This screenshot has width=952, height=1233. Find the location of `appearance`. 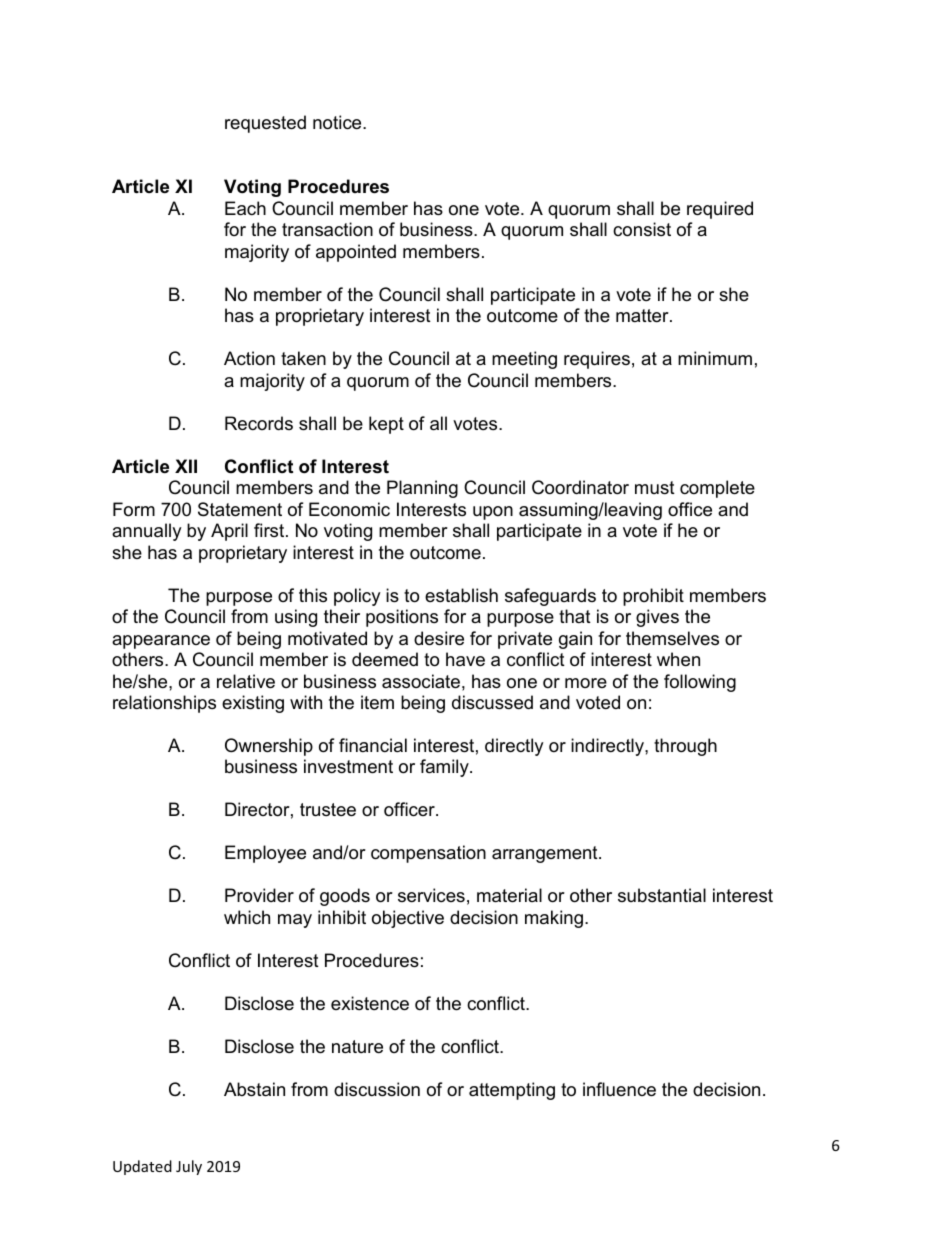

appearance is located at coordinates (161, 642).
